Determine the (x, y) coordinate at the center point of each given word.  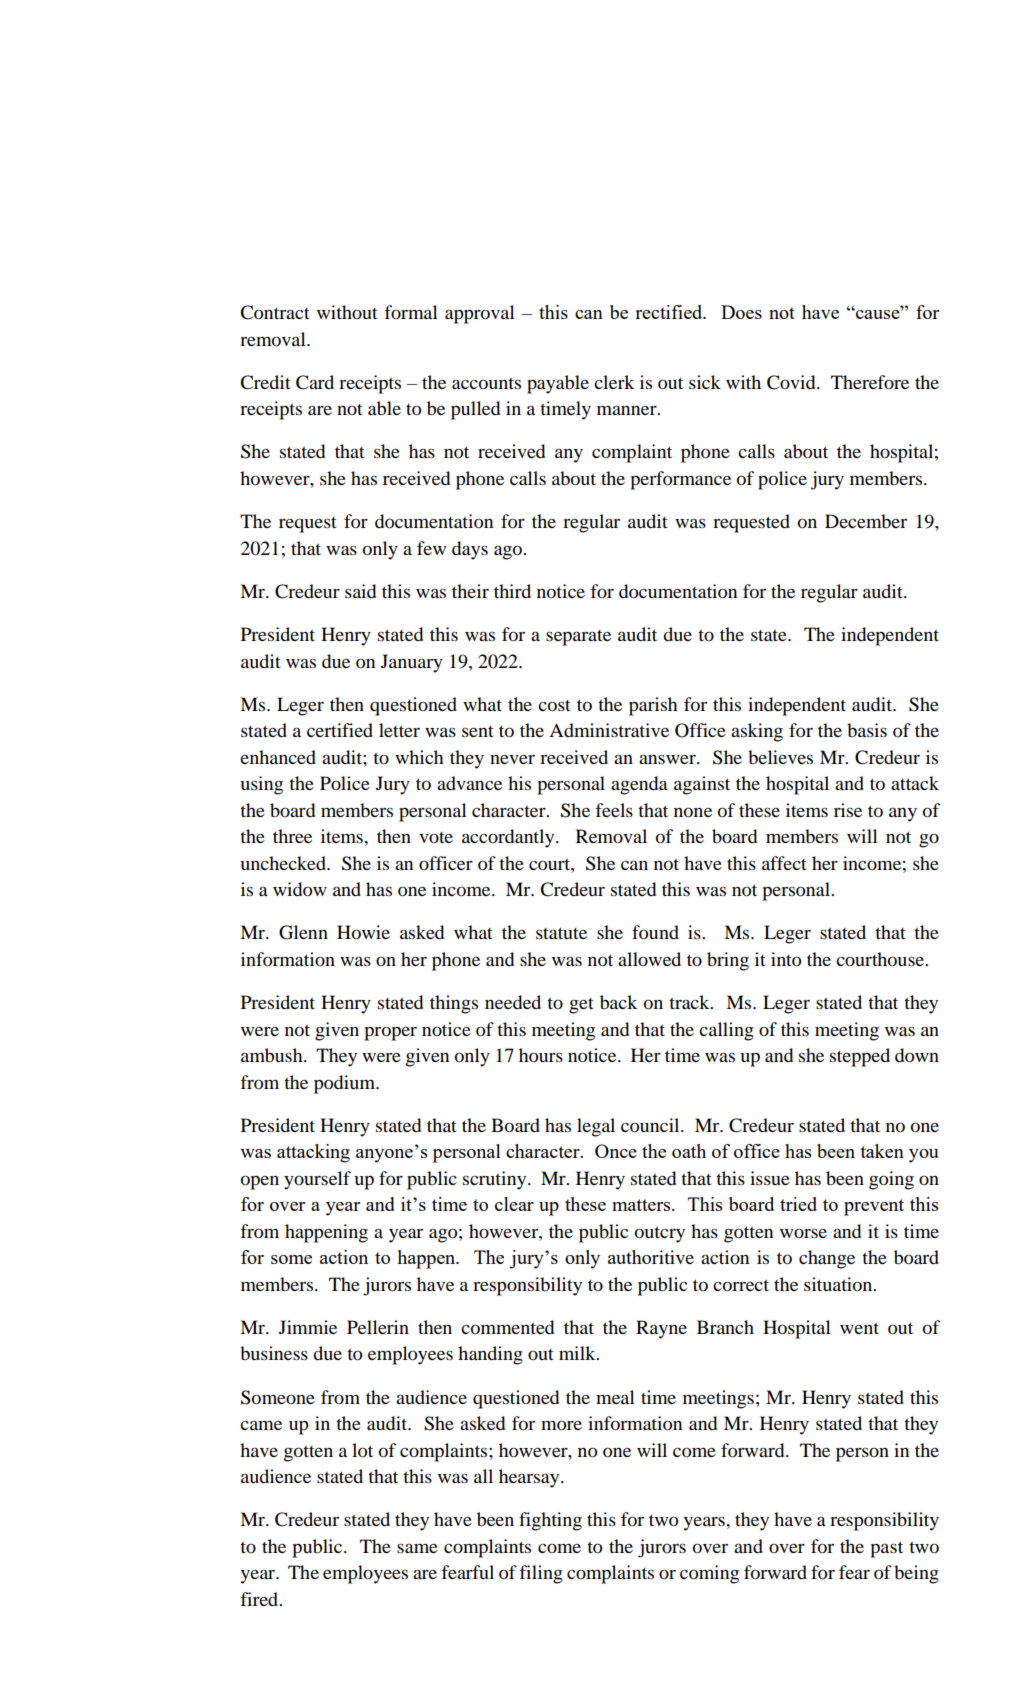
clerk (614, 382)
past (886, 1549)
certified (340, 730)
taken (882, 1151)
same (417, 1548)
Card (315, 382)
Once (616, 1151)
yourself (317, 1180)
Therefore (870, 382)
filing (541, 1574)
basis (867, 730)
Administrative (609, 730)
